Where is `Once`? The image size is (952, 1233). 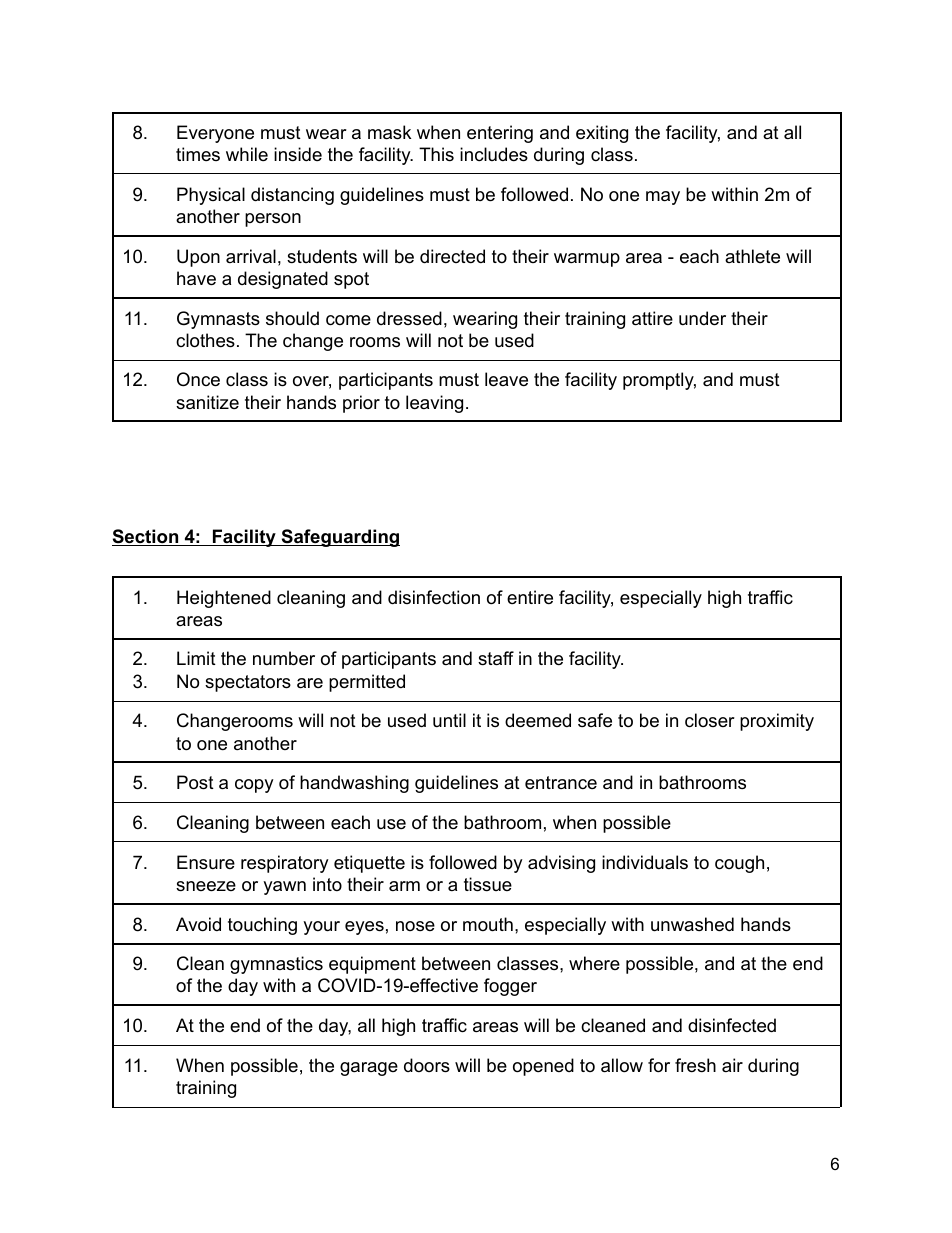
Once is located at coordinates (198, 379).
